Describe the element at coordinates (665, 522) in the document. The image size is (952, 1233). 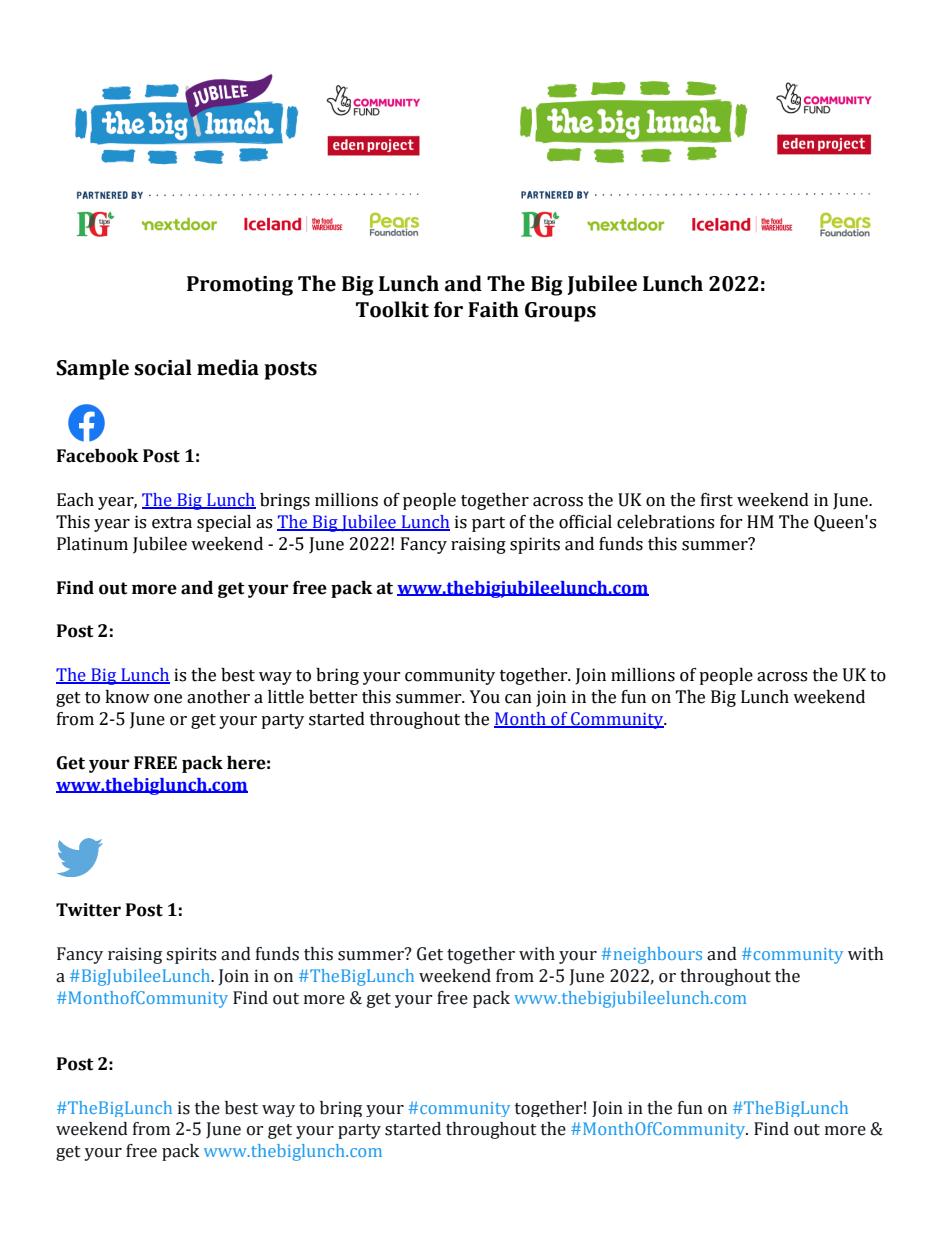
I see `celebrations` at that location.
